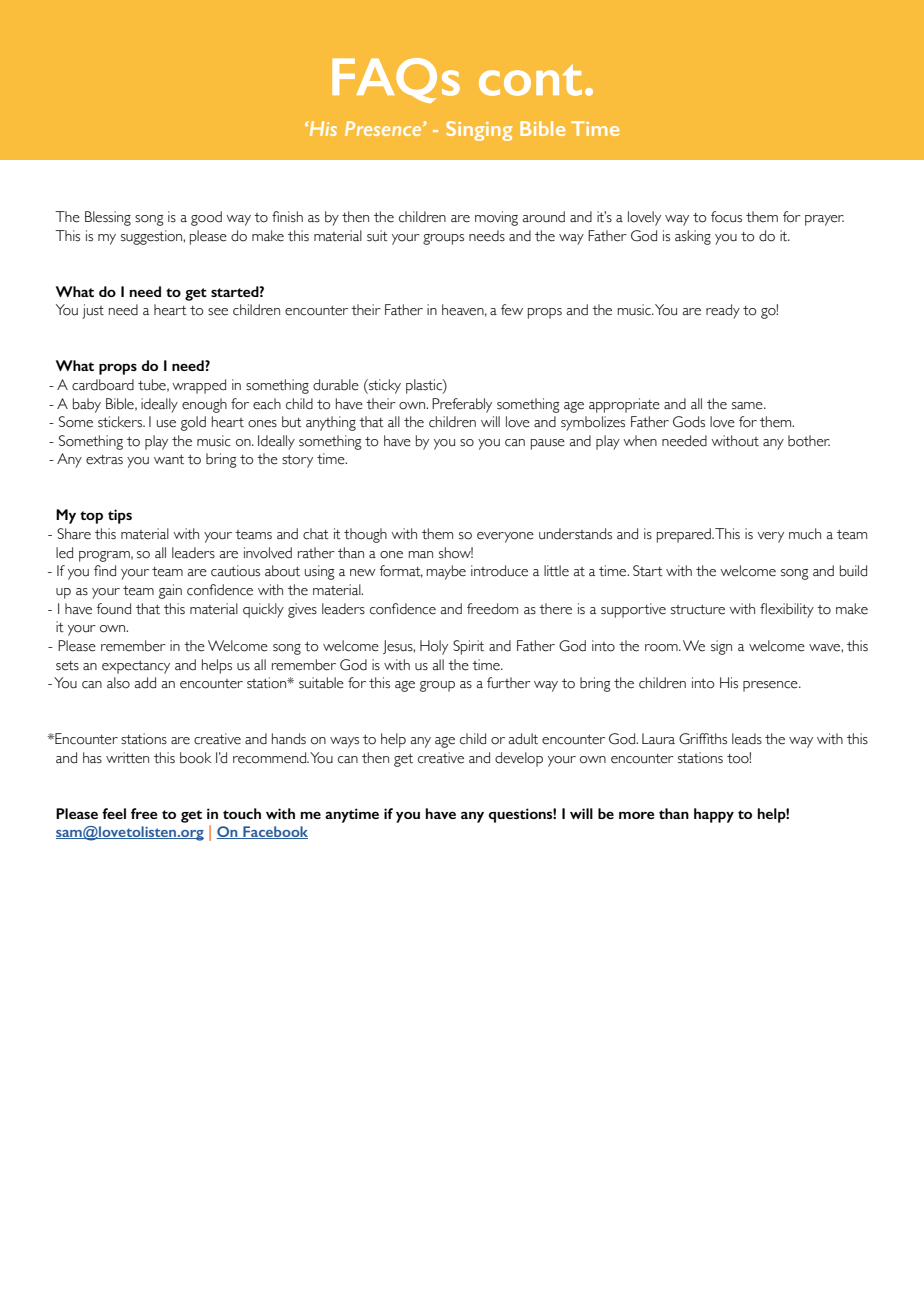 This screenshot has width=924, height=1308. What do you see at coordinates (218, 312) in the screenshot?
I see `see` at bounding box center [218, 312].
